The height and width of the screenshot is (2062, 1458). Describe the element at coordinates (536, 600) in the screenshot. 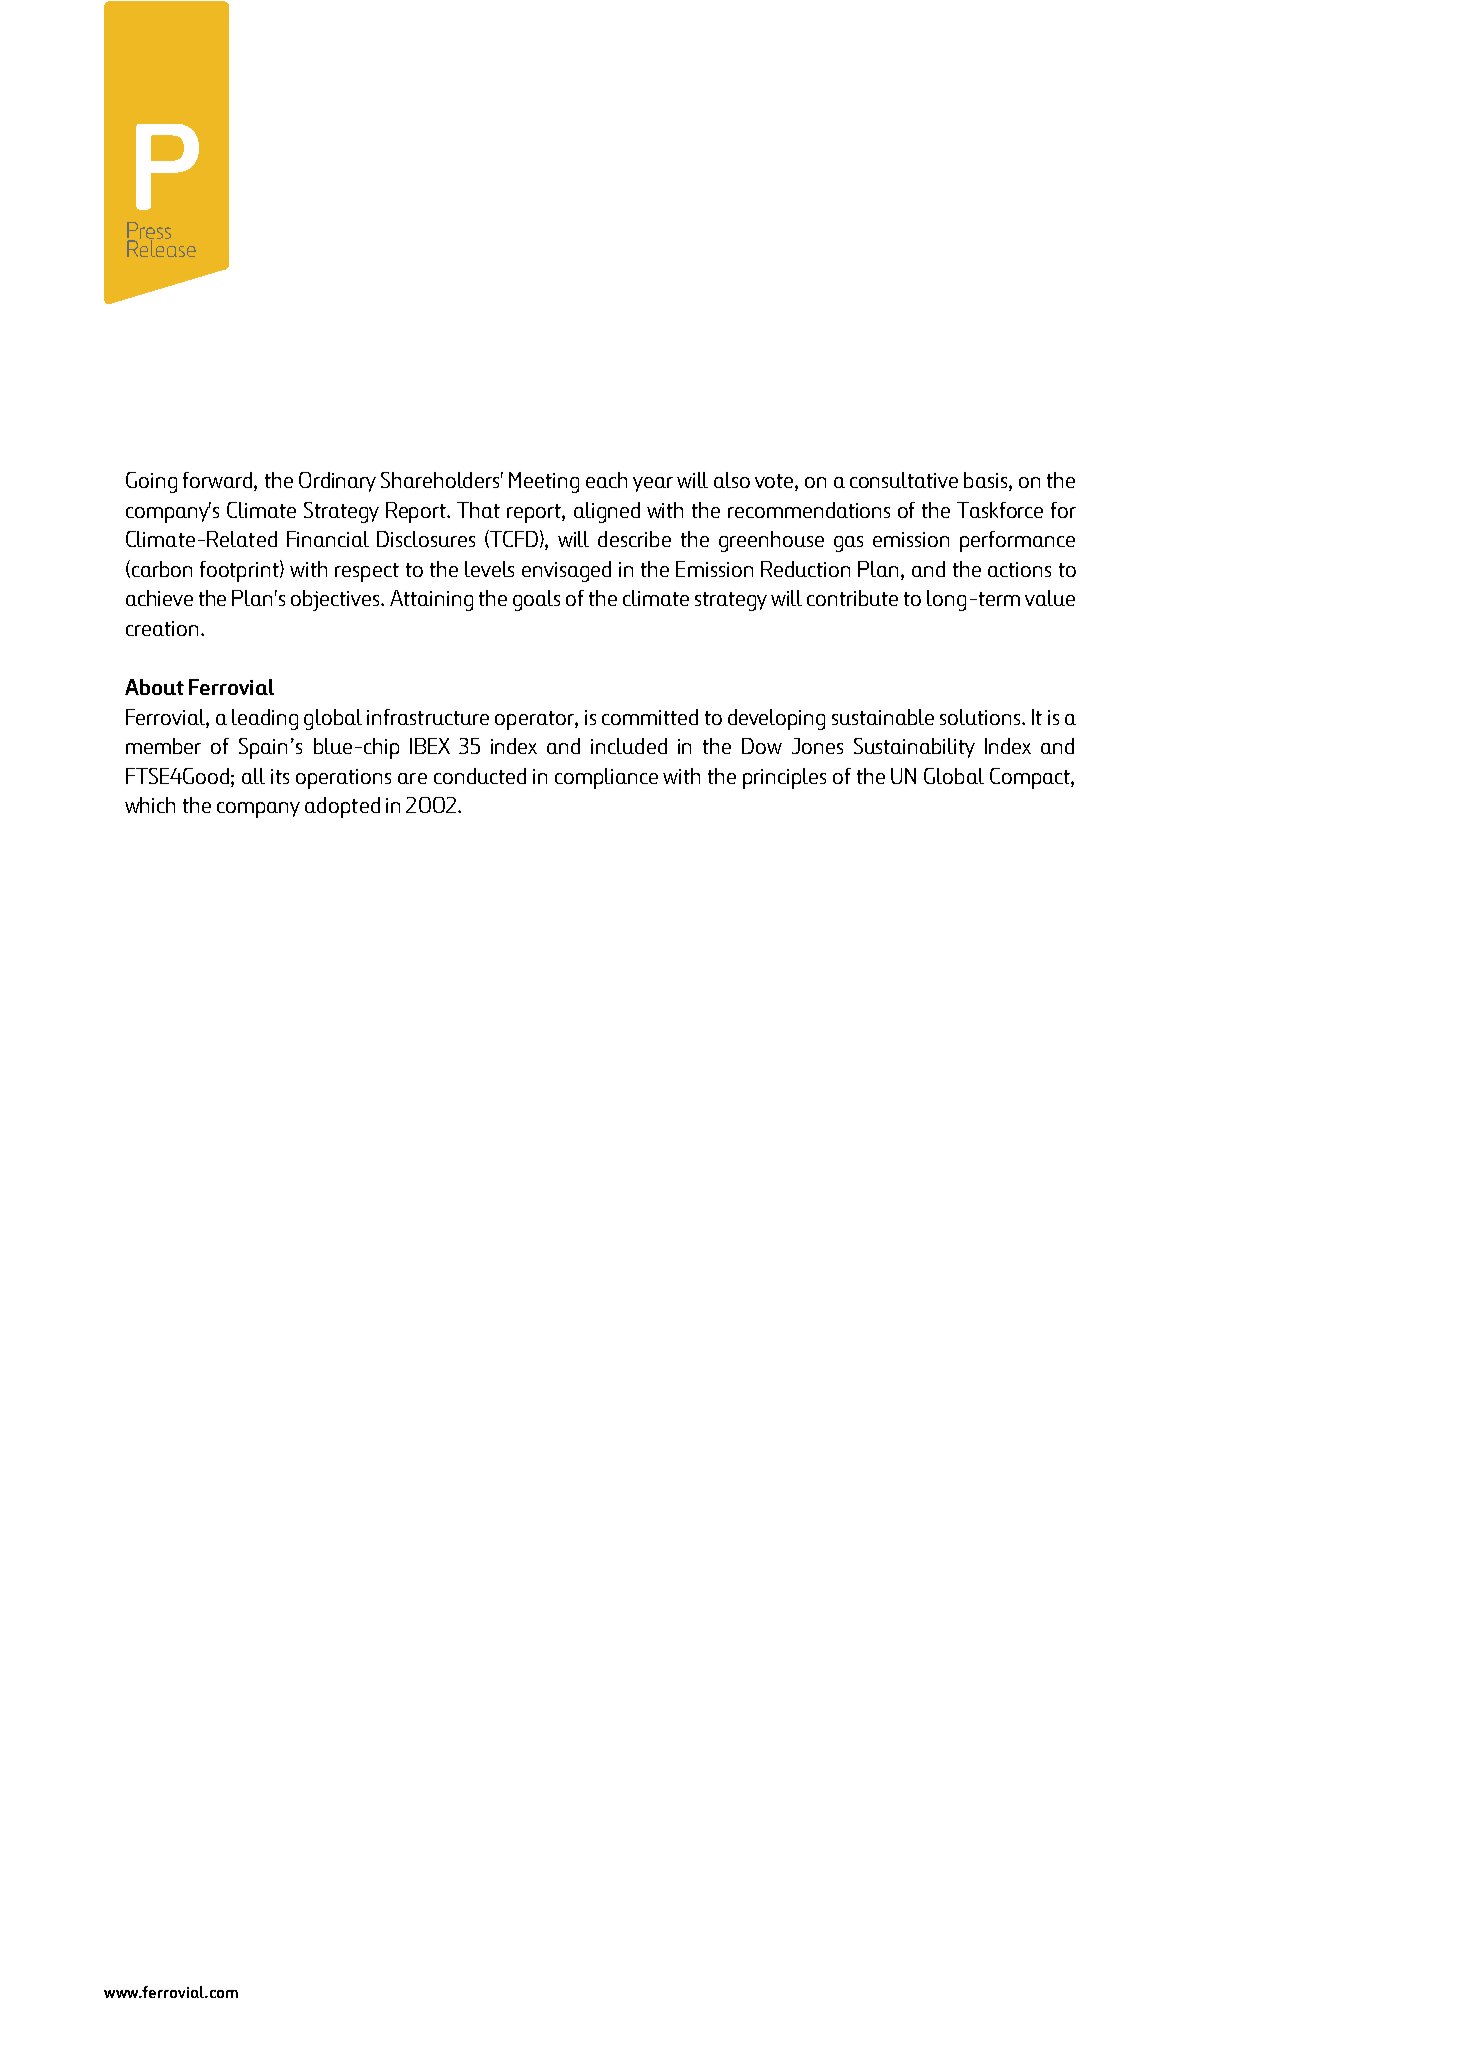

I see `goals` at that location.
